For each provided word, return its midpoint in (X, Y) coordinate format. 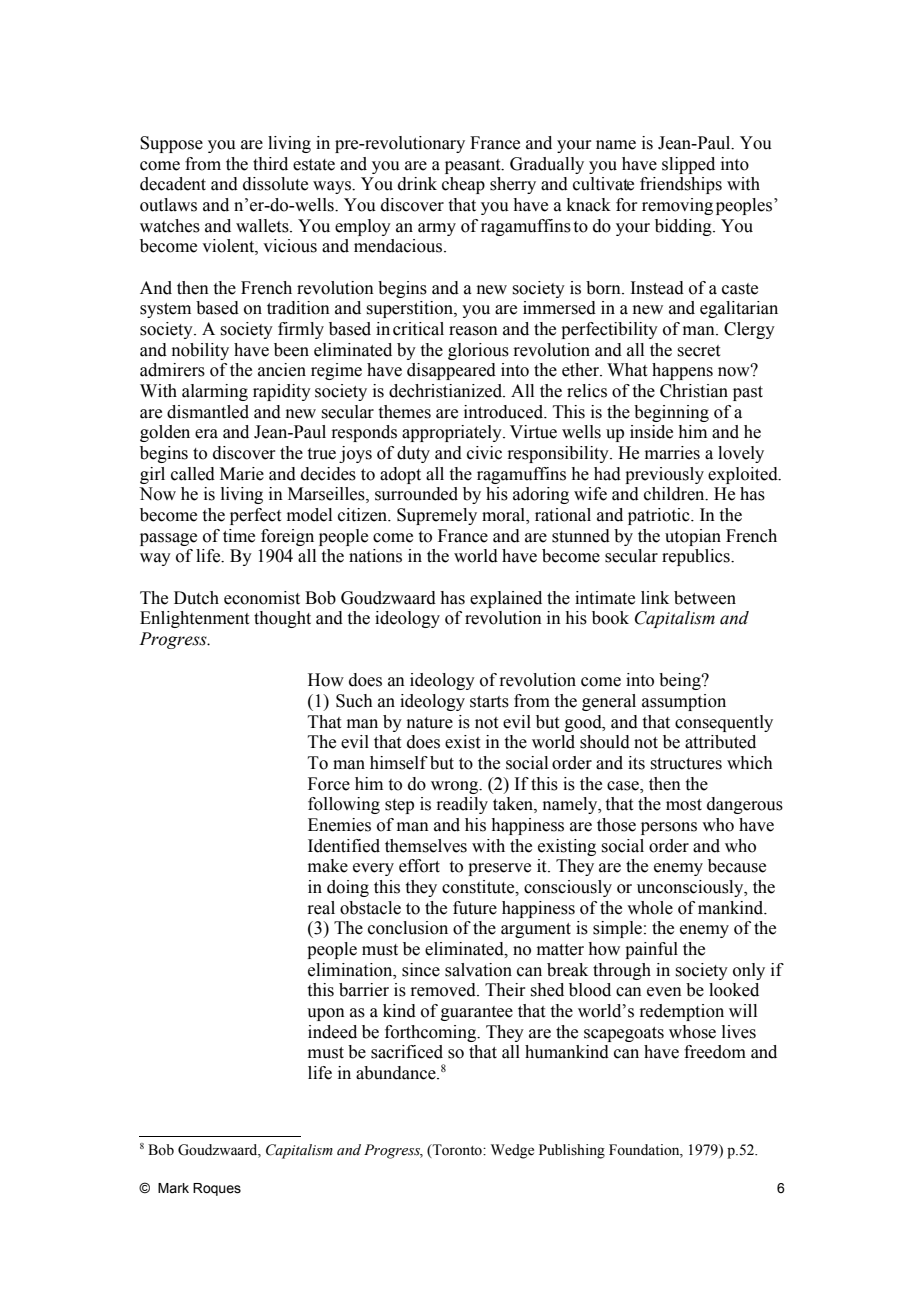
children (675, 494)
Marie (242, 474)
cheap (463, 185)
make (328, 866)
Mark (173, 1188)
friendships (681, 185)
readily (462, 805)
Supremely (437, 516)
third (270, 164)
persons (669, 828)
